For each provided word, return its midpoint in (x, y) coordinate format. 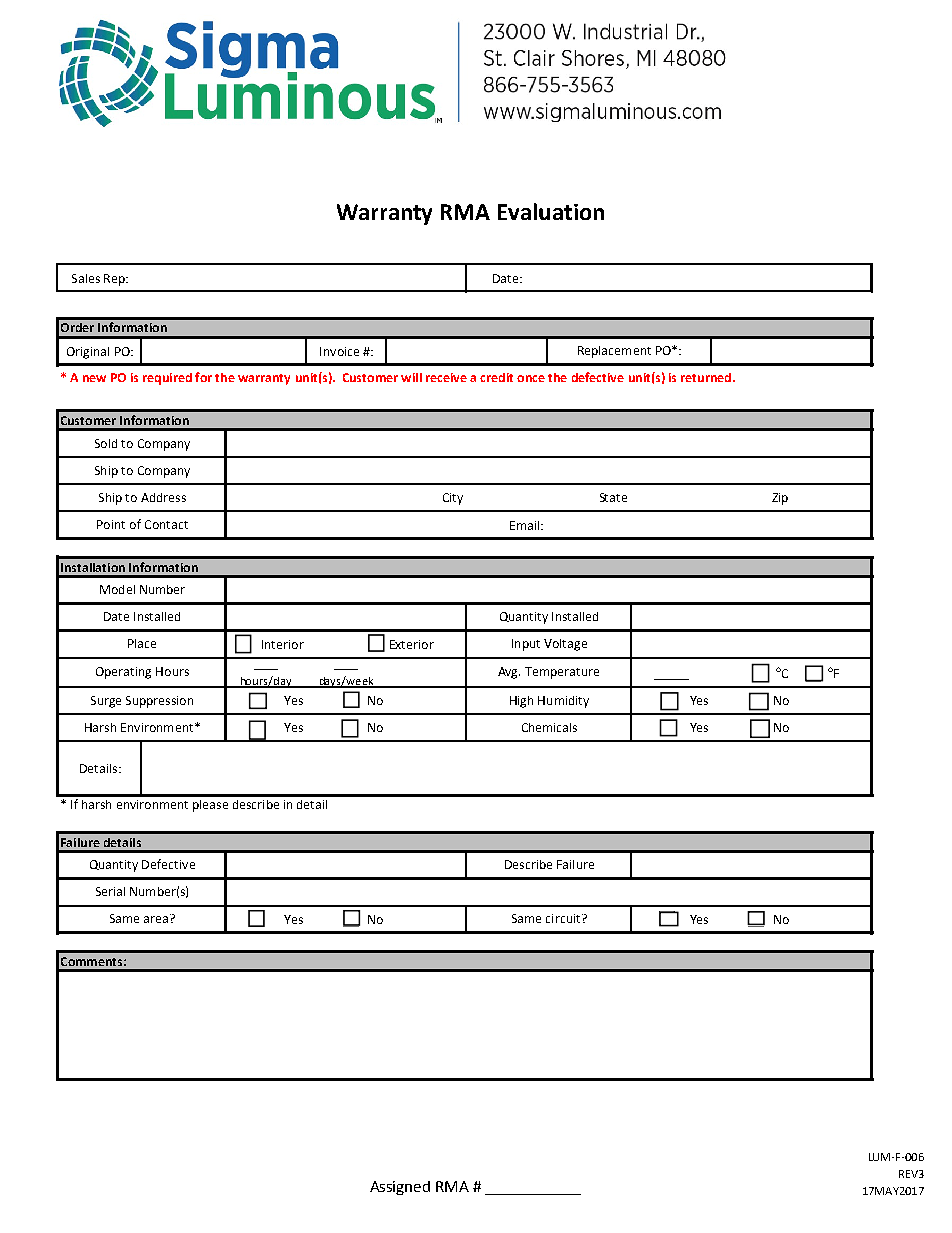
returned (706, 377)
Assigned (400, 1188)
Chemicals (549, 727)
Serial (110, 891)
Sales (86, 278)
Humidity (563, 702)
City (453, 499)
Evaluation (551, 211)
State (613, 497)
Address (163, 497)
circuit (564, 918)
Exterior (412, 644)
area (156, 919)
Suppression (159, 702)
